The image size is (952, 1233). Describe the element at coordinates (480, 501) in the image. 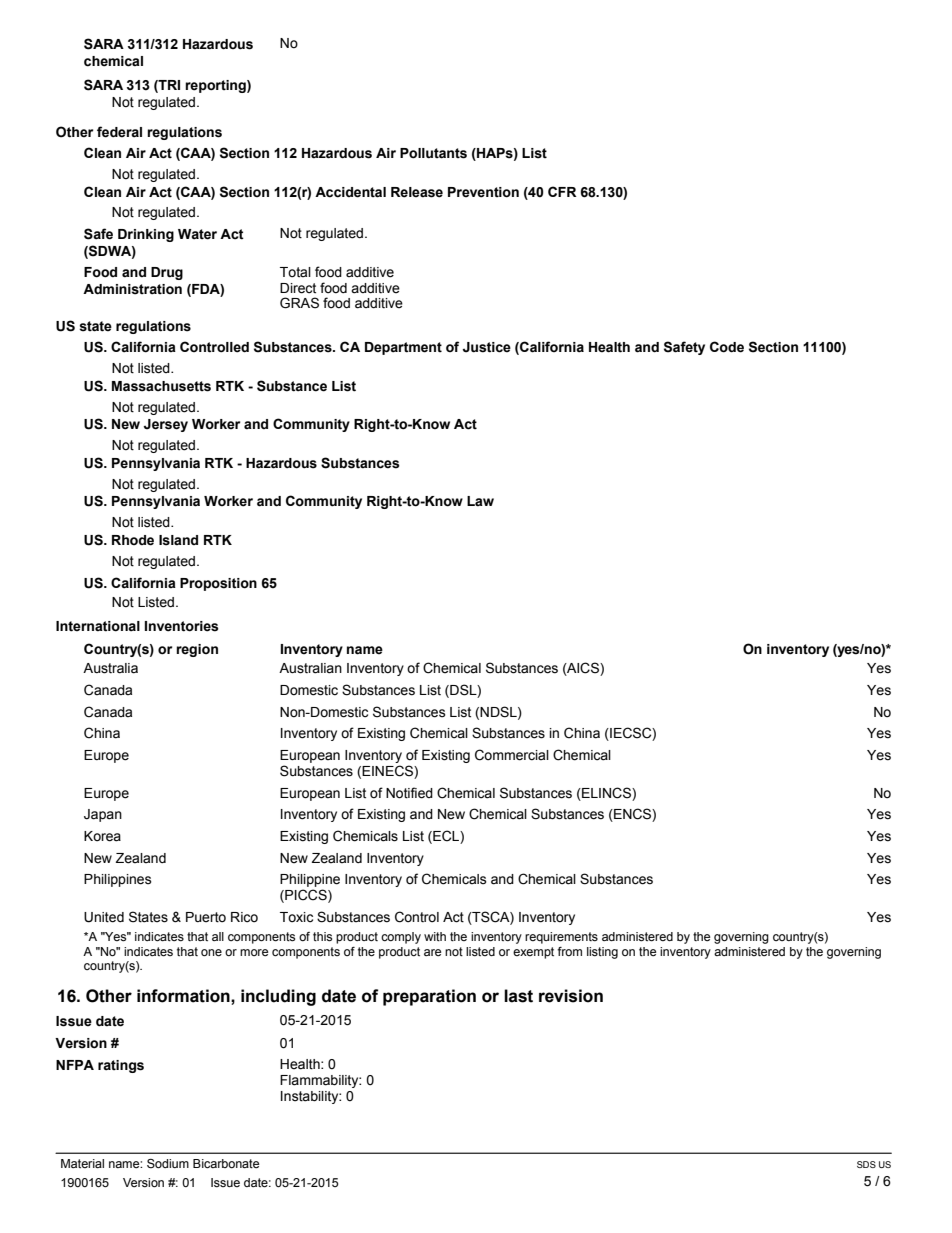

I see `Law` at that location.
